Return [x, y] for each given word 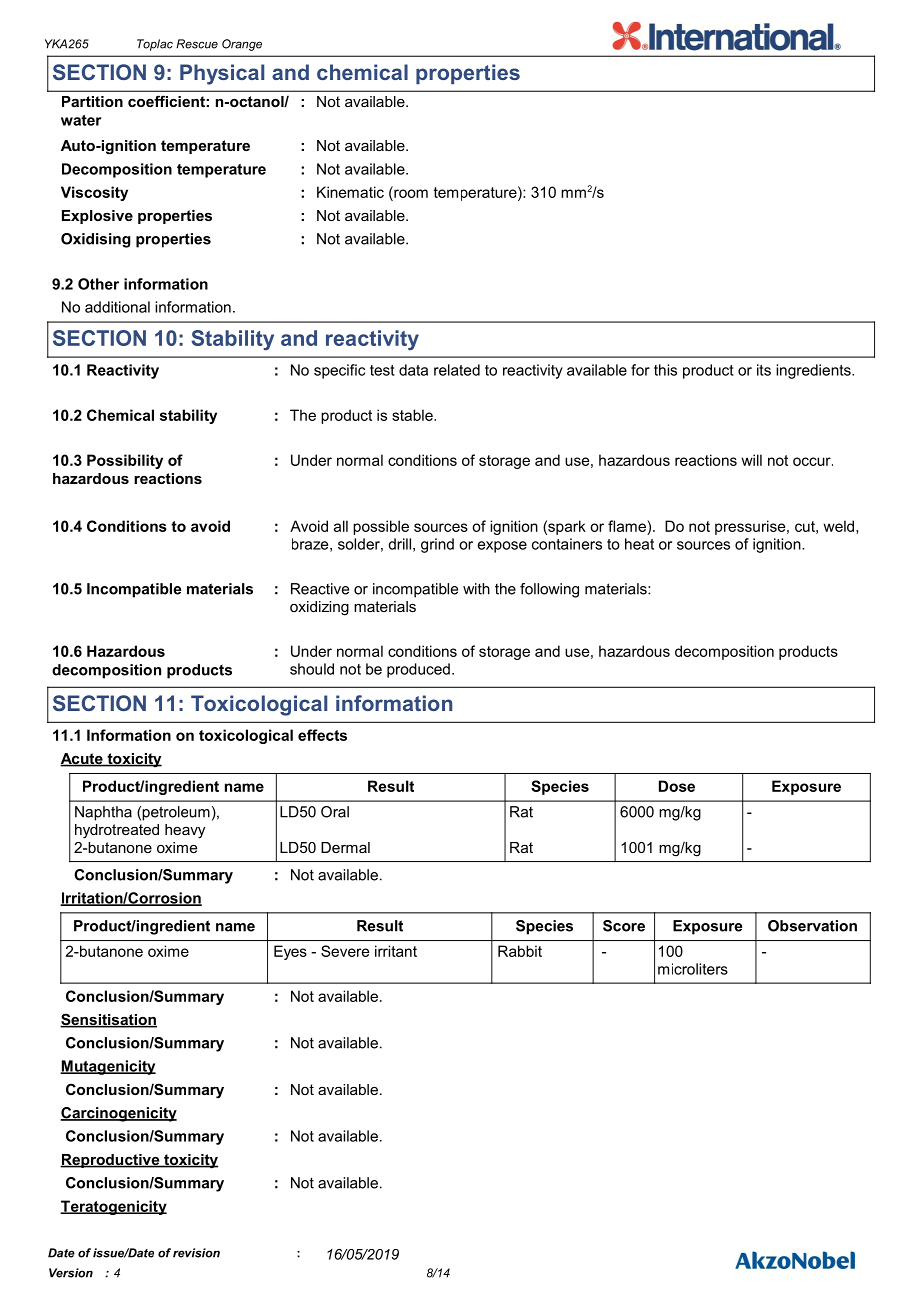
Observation [812, 926]
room [410, 192]
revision [196, 1253]
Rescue [197, 44]
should [312, 669]
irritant [396, 951]
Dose [677, 786]
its [764, 370]
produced [418, 670]
